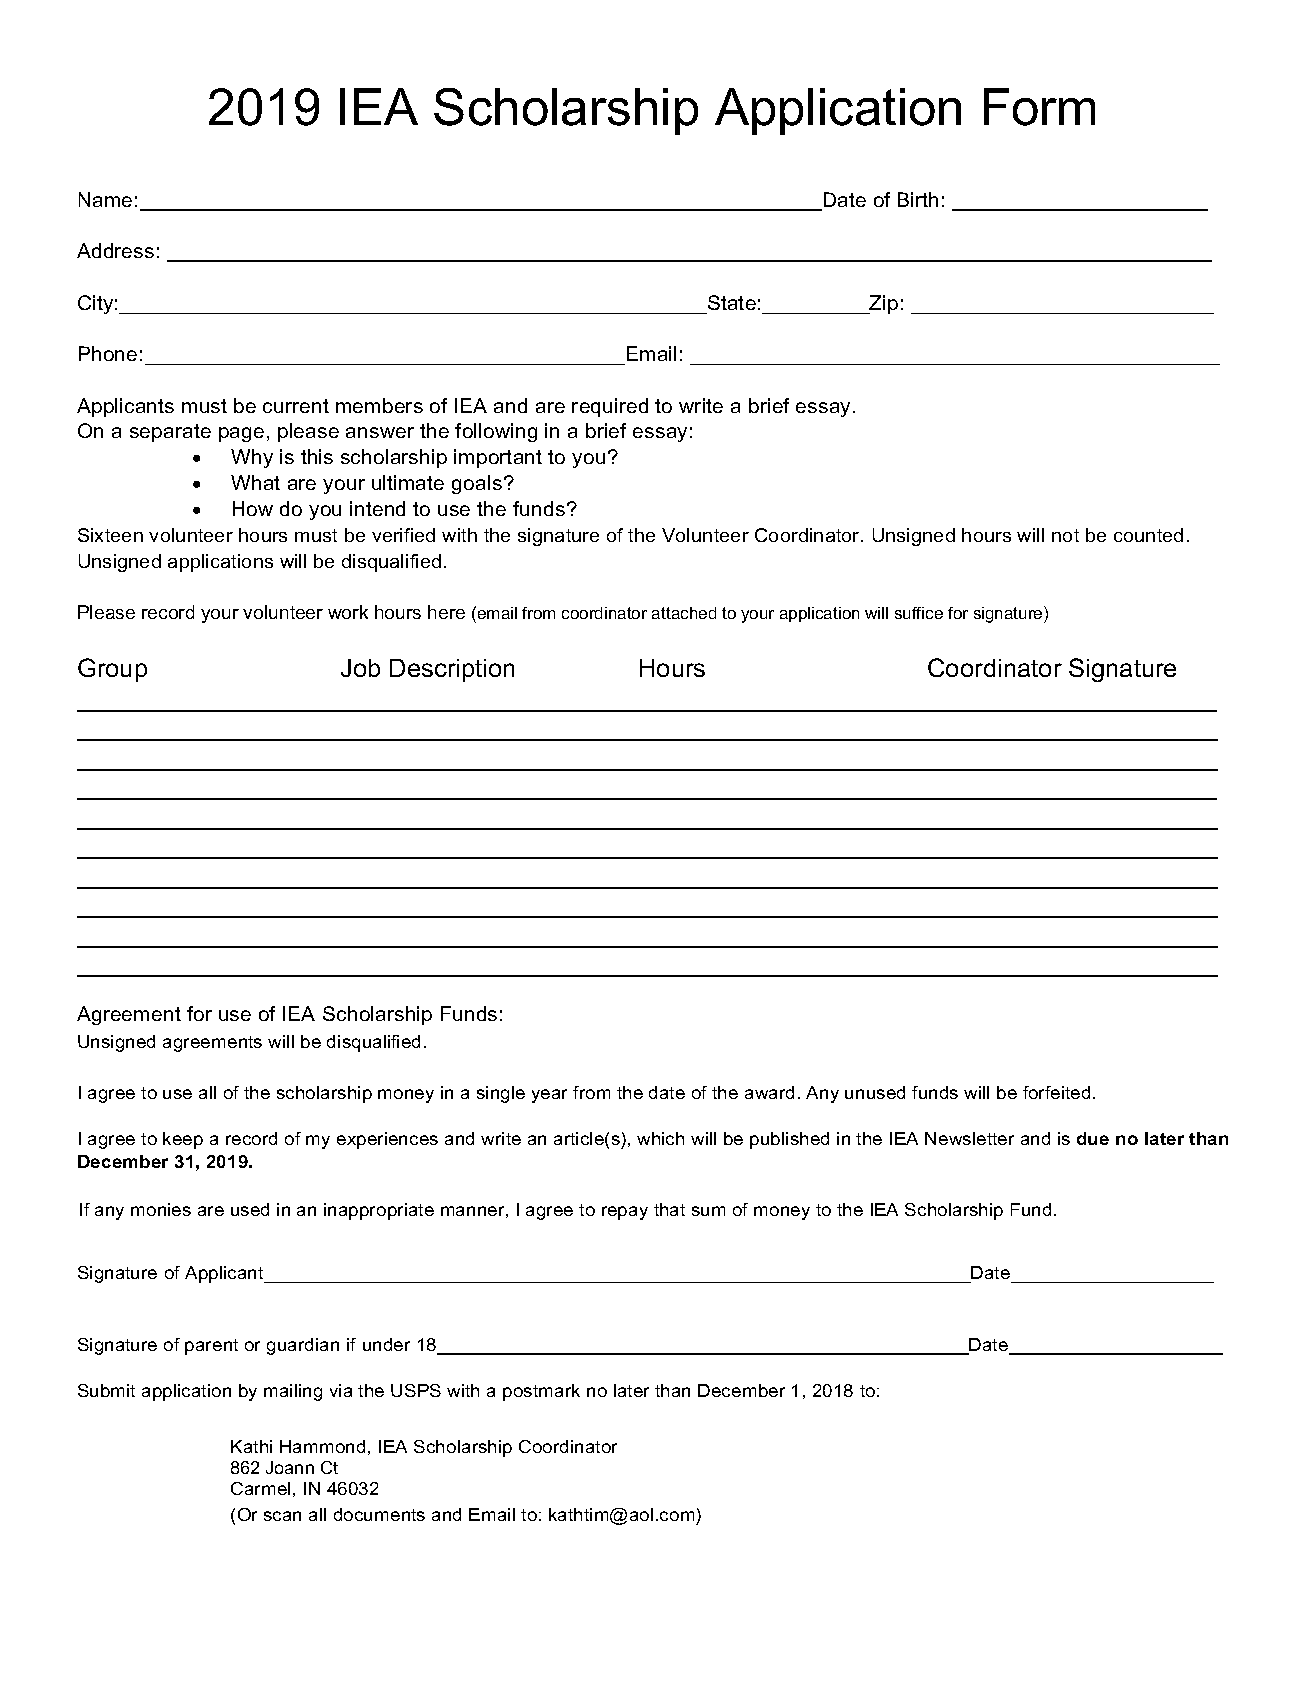  What do you see at coordinates (183, 1140) in the page?
I see `keep` at bounding box center [183, 1140].
